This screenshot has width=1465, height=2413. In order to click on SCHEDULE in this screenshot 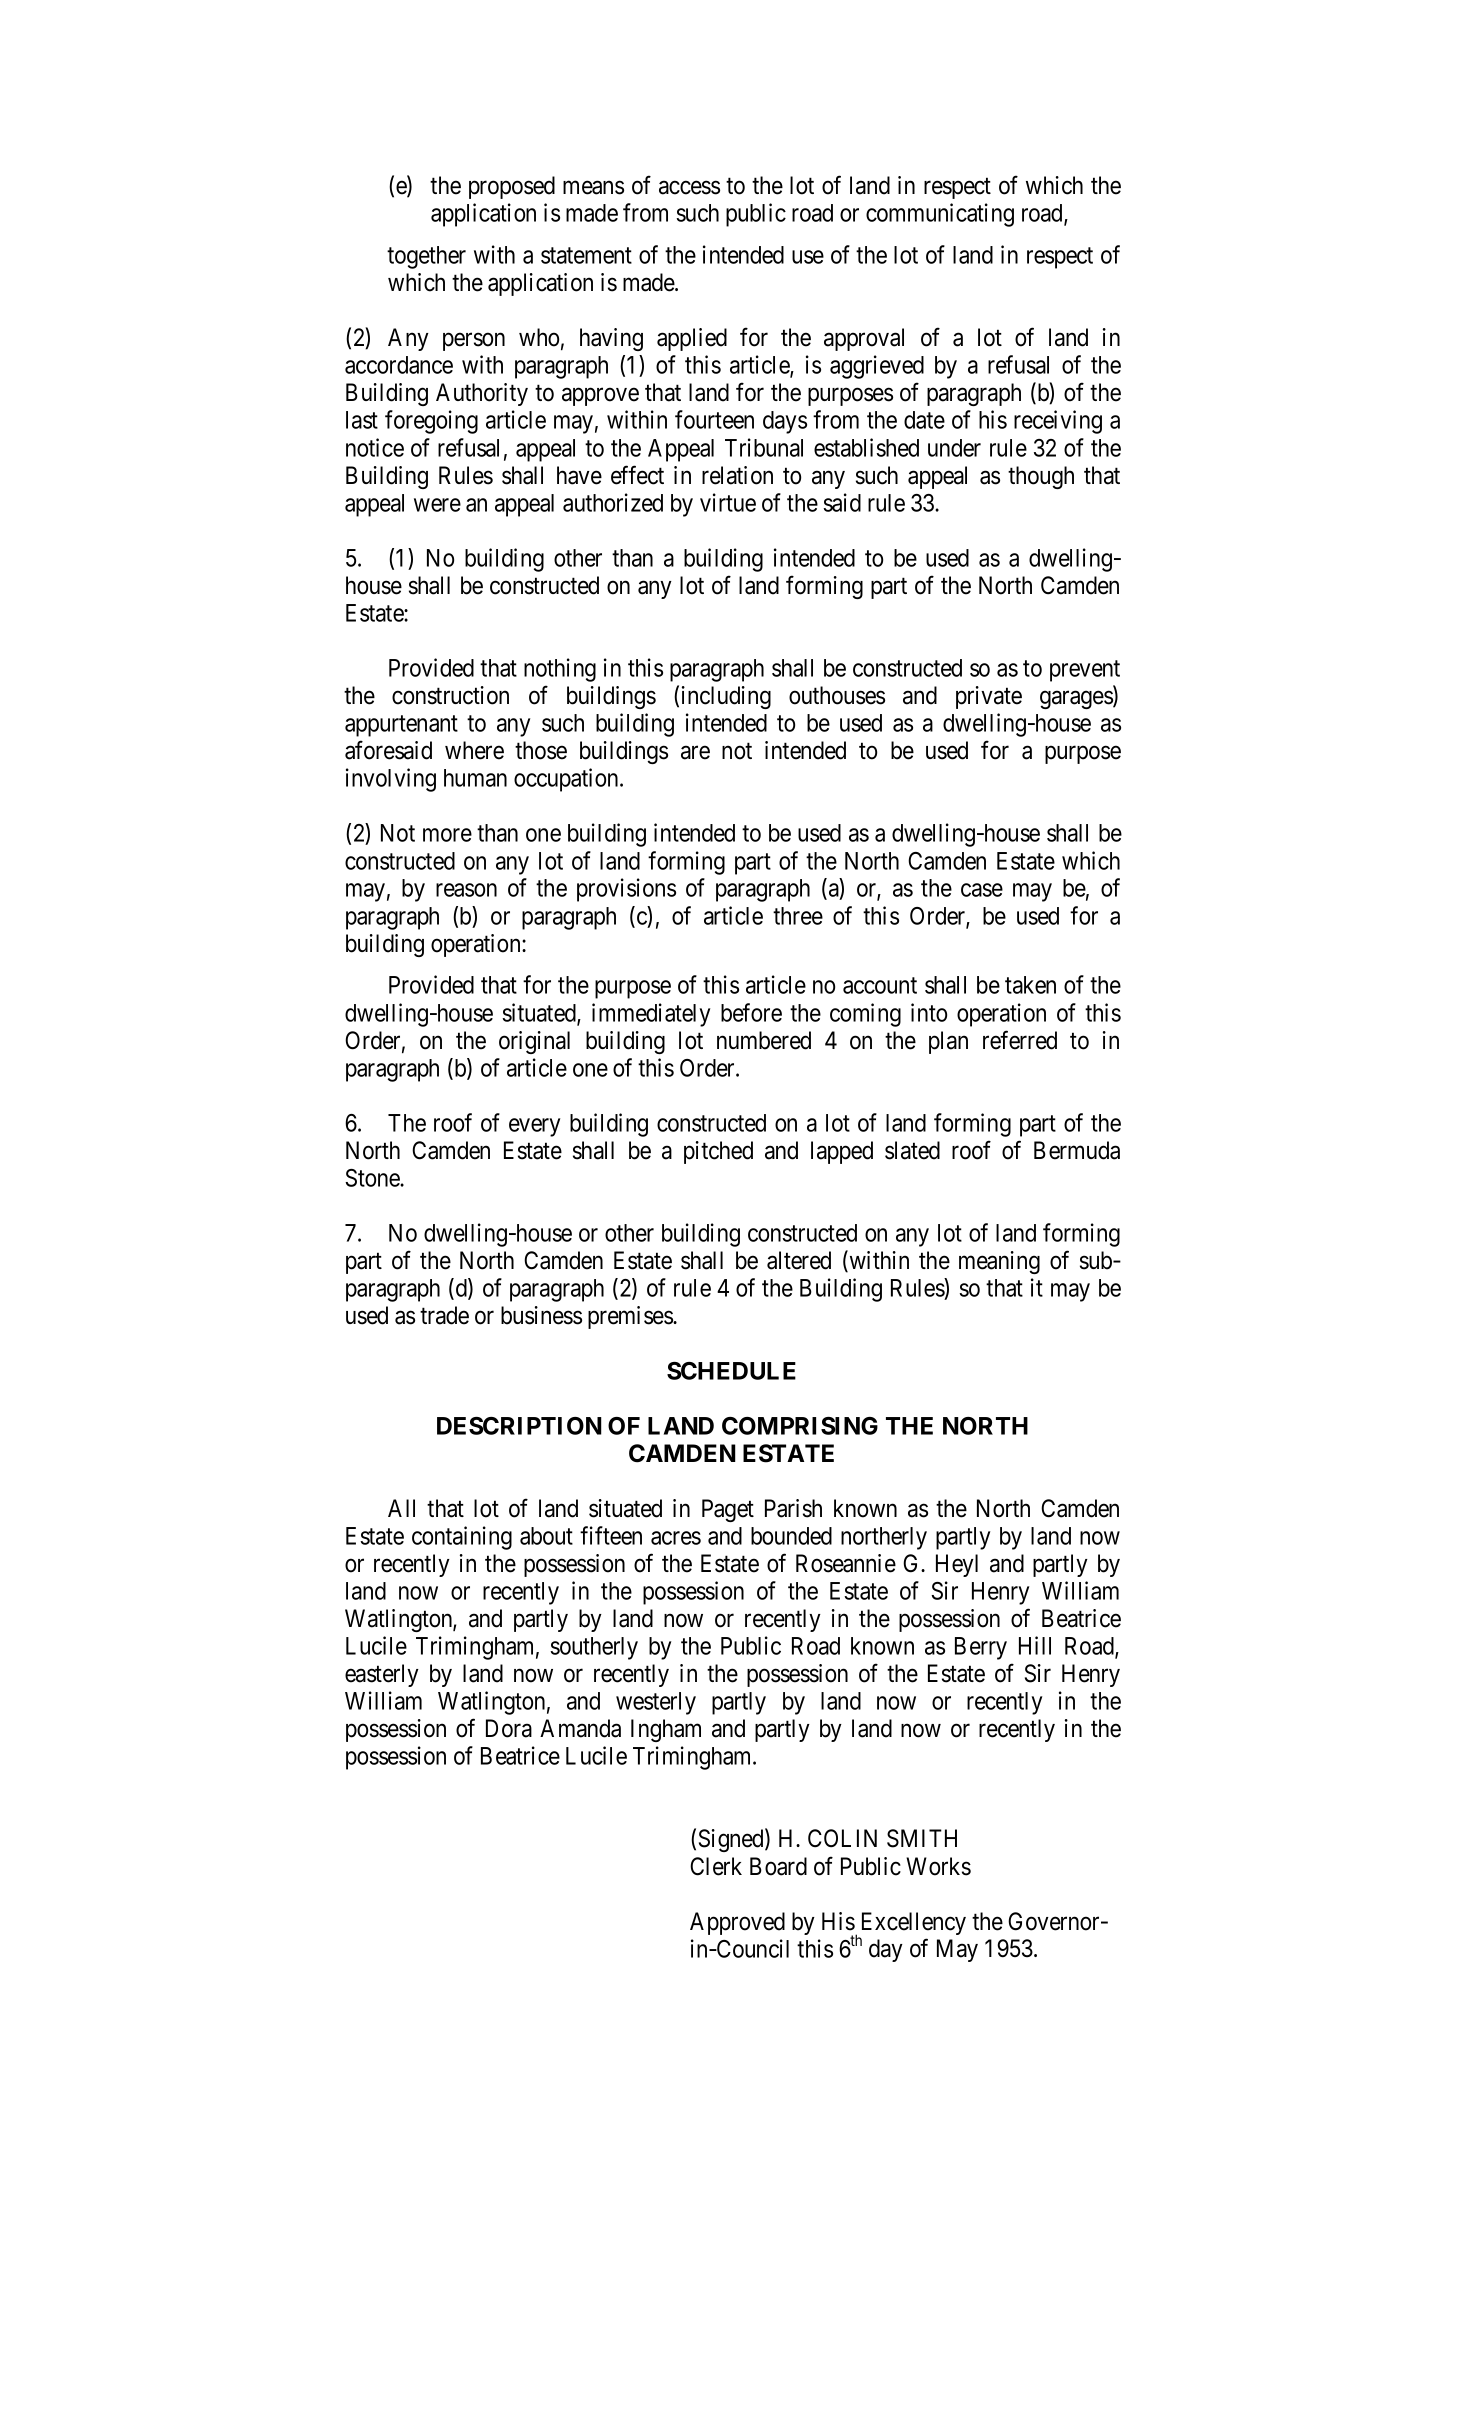, I will do `click(731, 1371)`.
